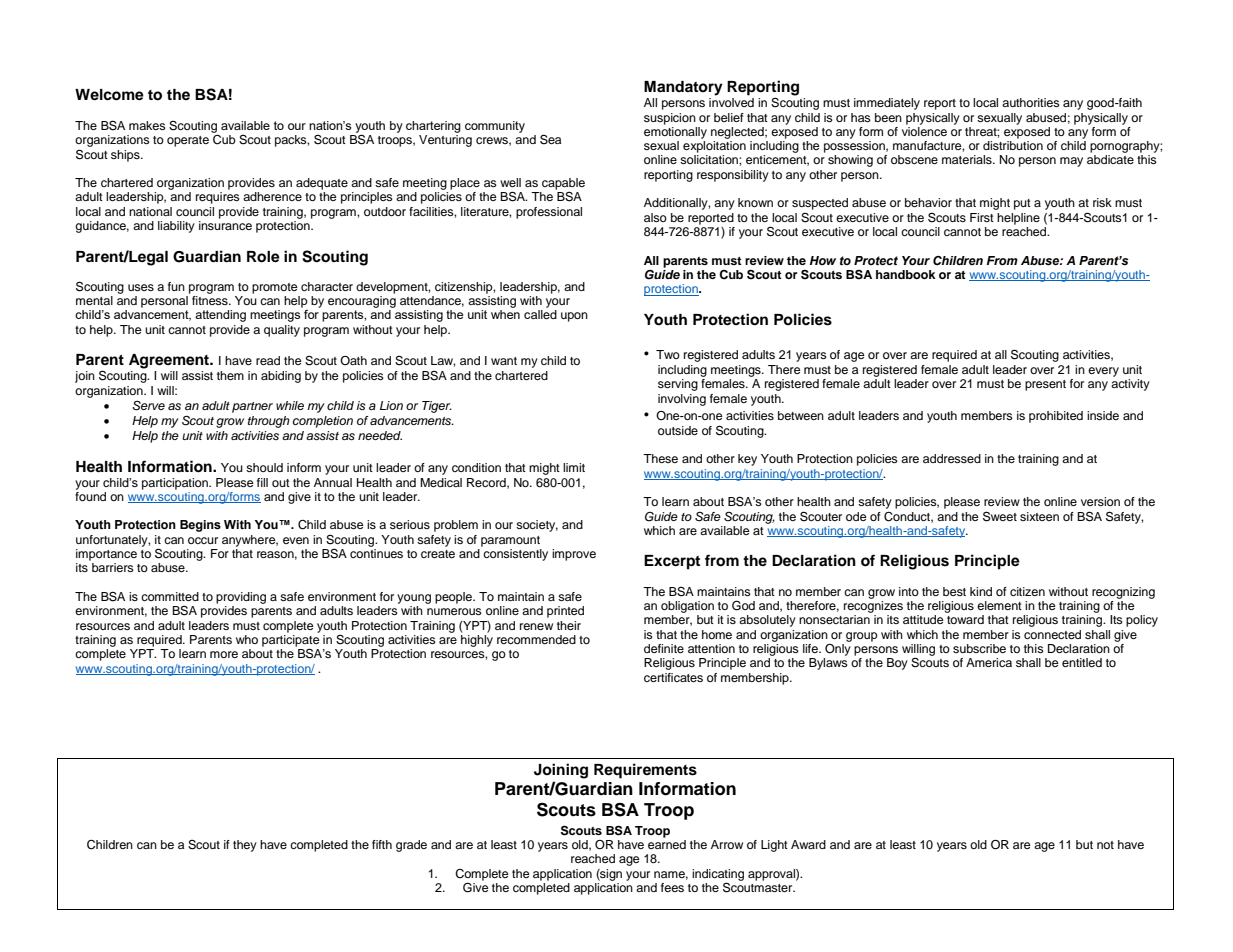  What do you see at coordinates (147, 125) in the screenshot?
I see `makes` at bounding box center [147, 125].
